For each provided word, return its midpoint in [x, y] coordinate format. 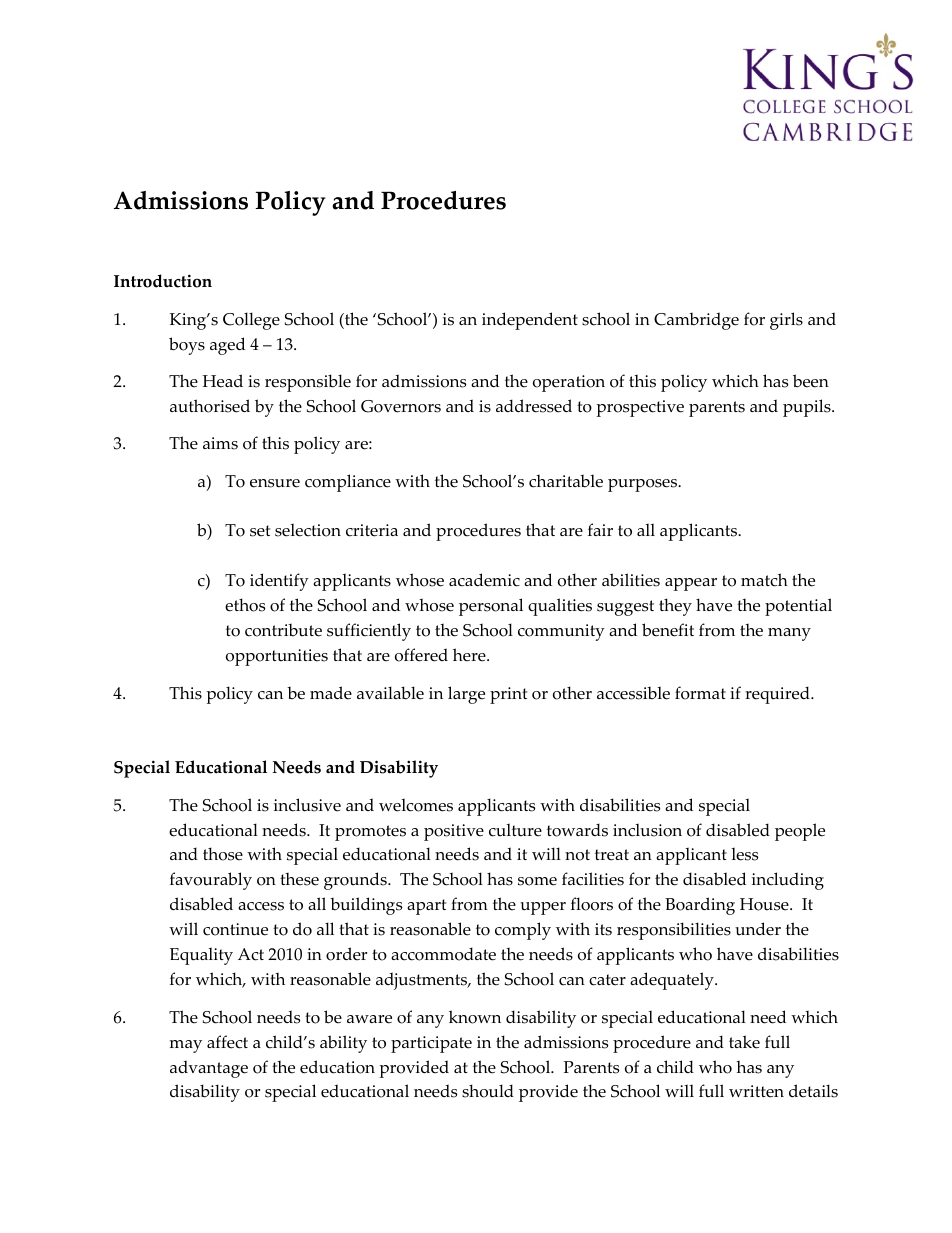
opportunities [277, 657]
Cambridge [696, 321]
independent [530, 321]
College [251, 321]
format [700, 693]
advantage [209, 1069]
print [508, 695]
